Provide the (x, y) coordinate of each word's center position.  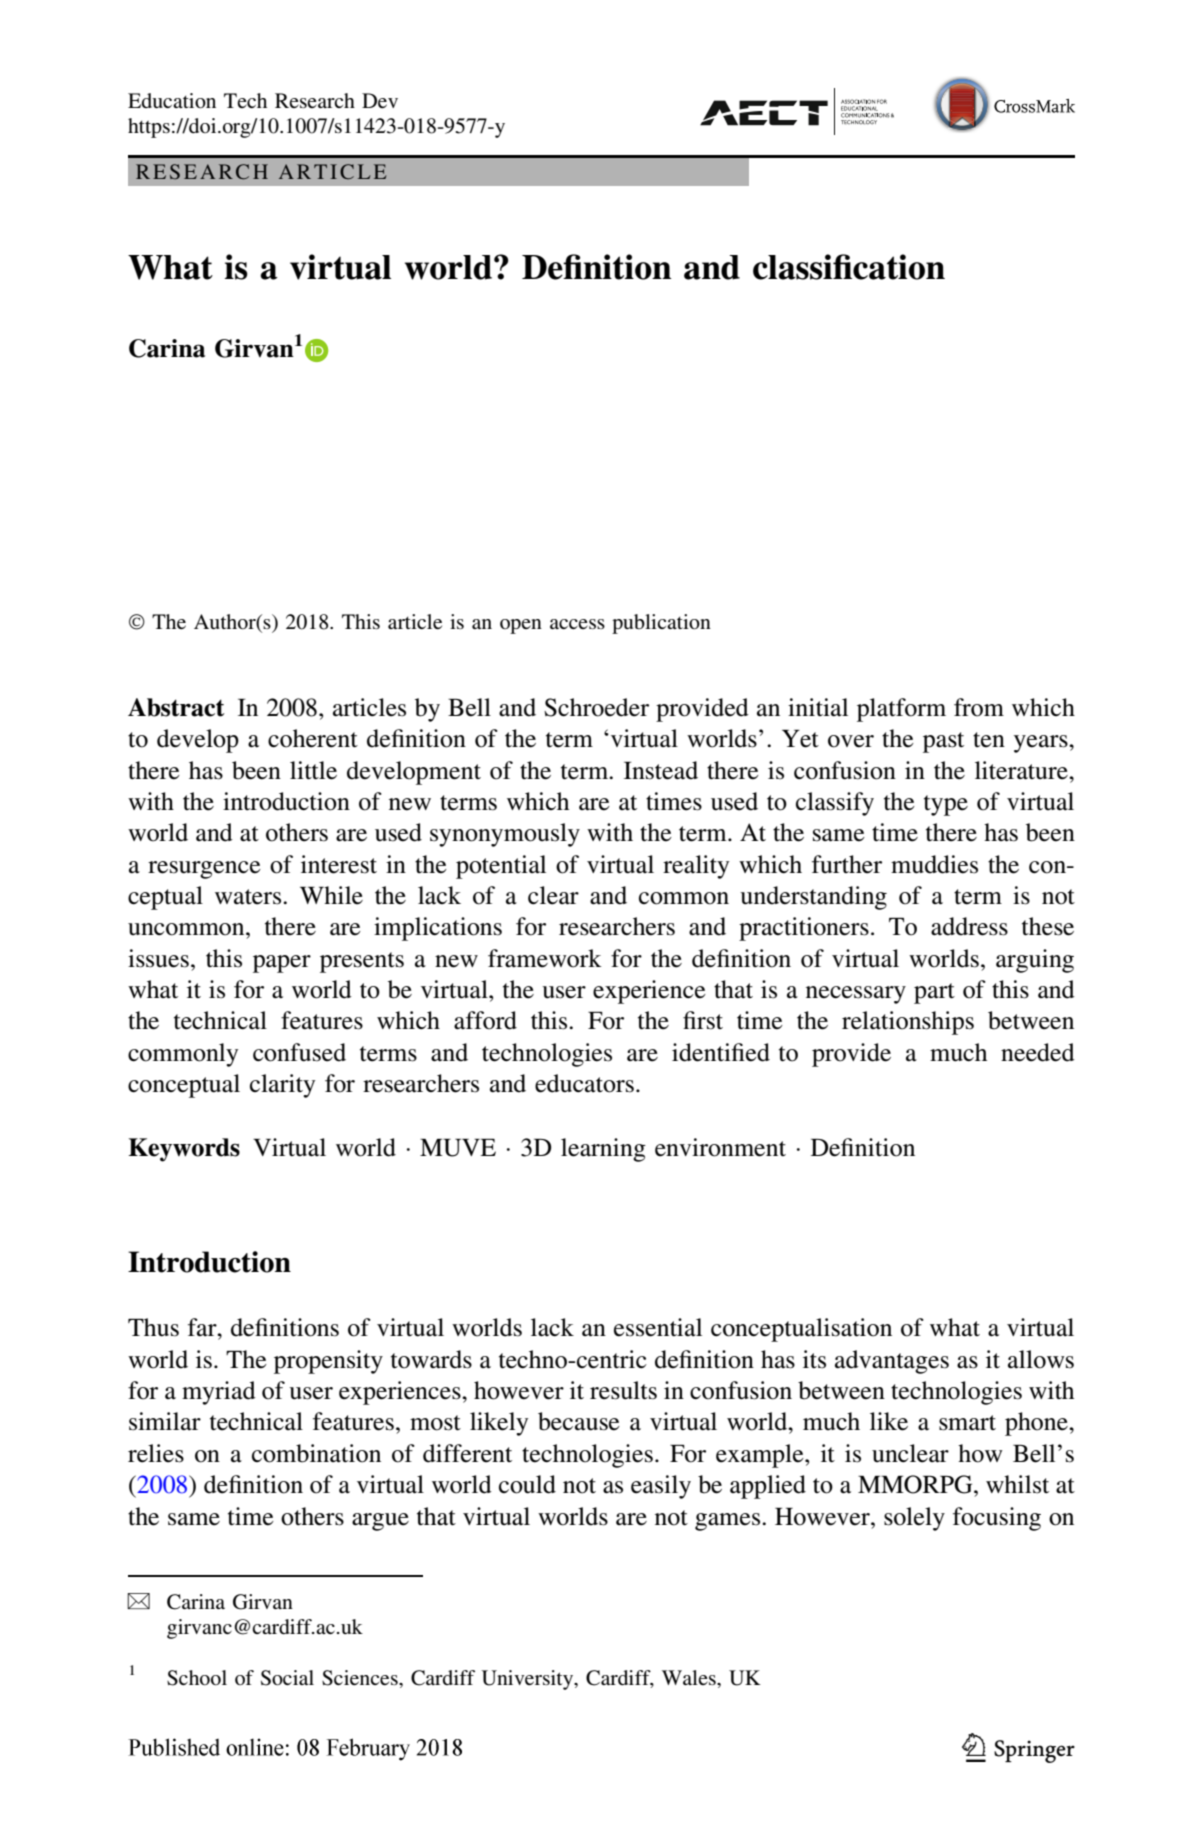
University (529, 1680)
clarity (282, 1086)
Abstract (176, 707)
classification (849, 267)
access (577, 624)
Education (172, 100)
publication (661, 624)
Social (287, 1678)
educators (584, 1083)
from (979, 707)
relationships (908, 1023)
